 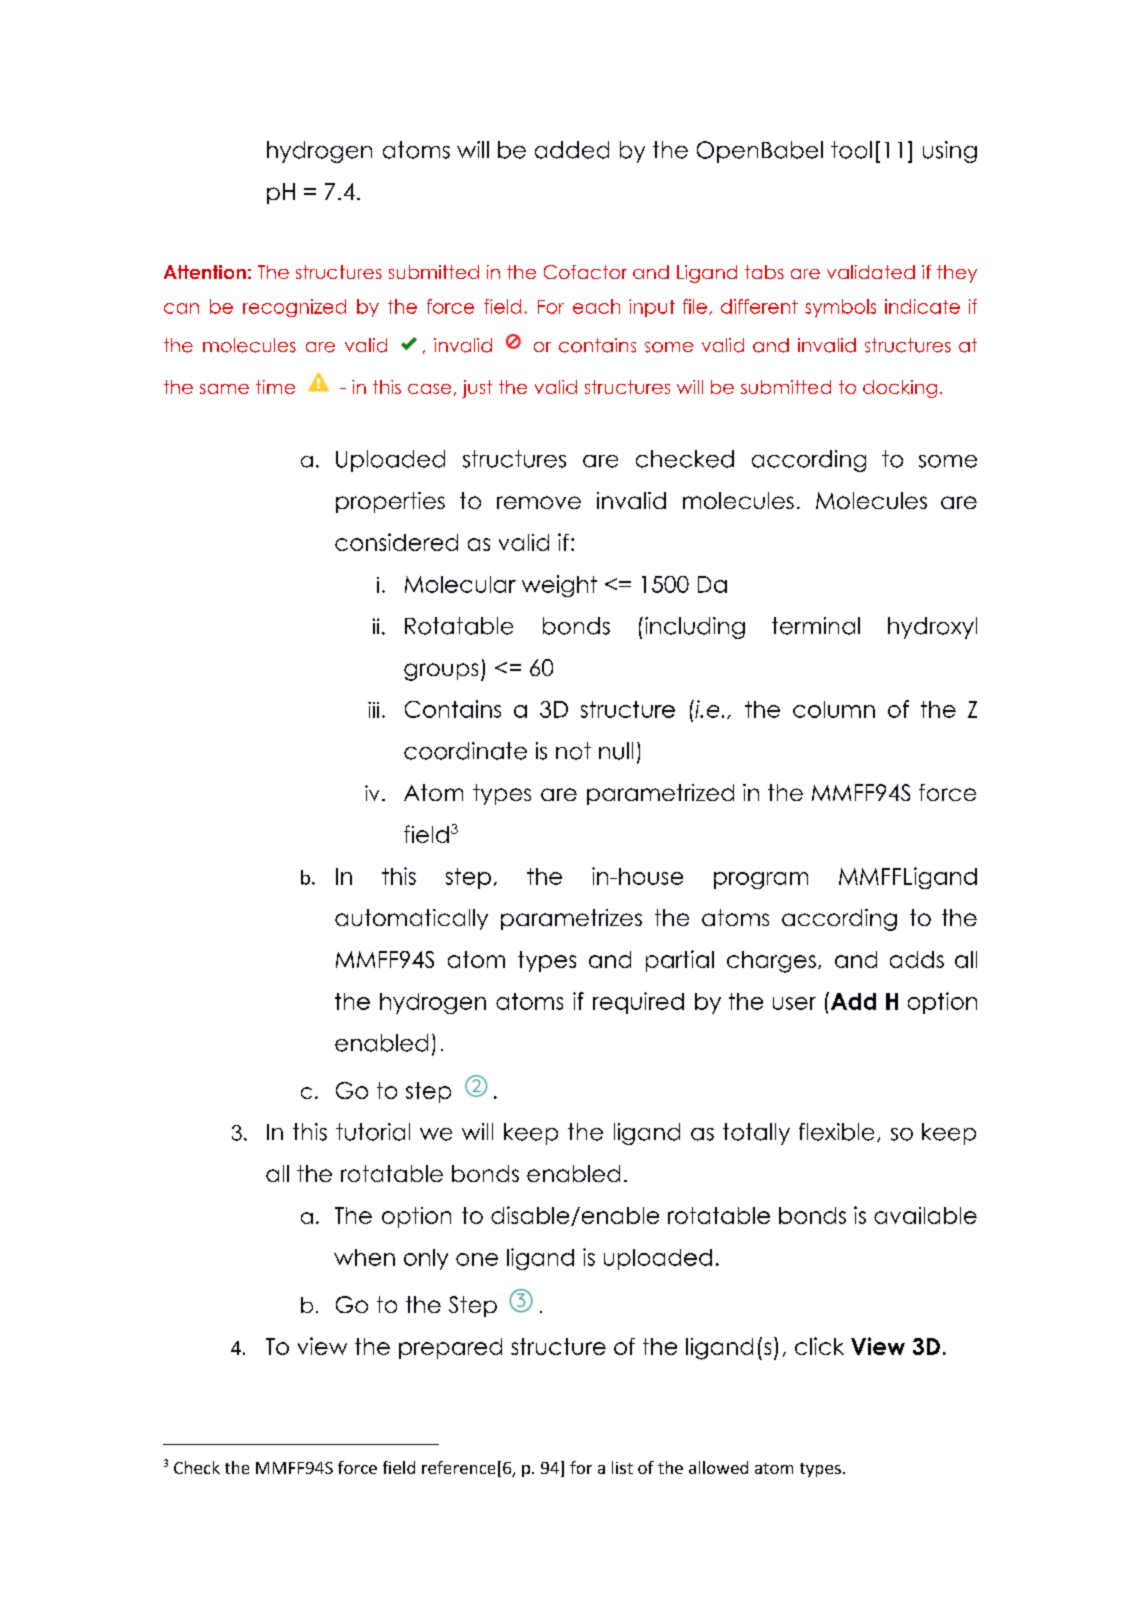 I want to click on weight, so click(x=559, y=586).
